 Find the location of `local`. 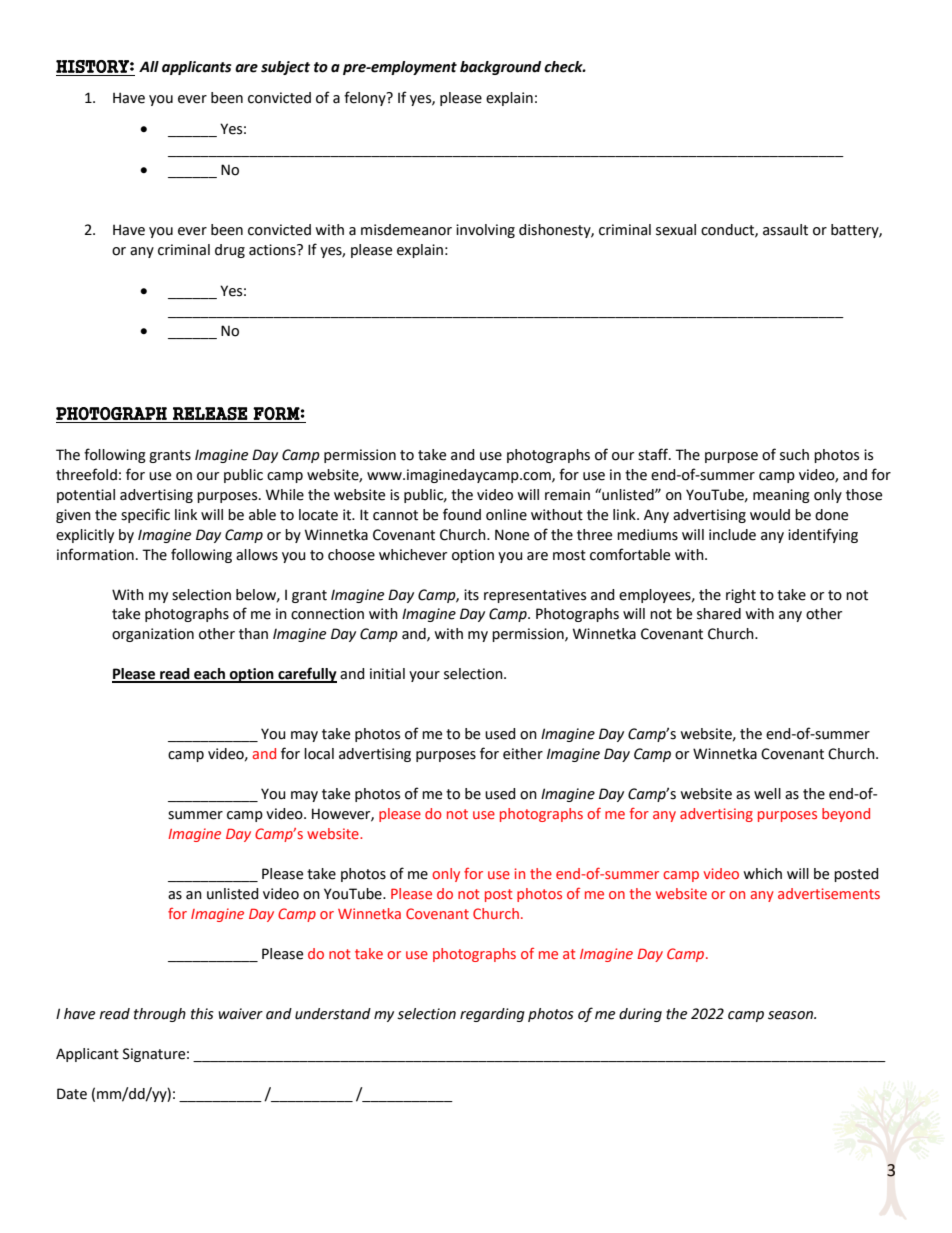

local is located at coordinates (319, 754).
